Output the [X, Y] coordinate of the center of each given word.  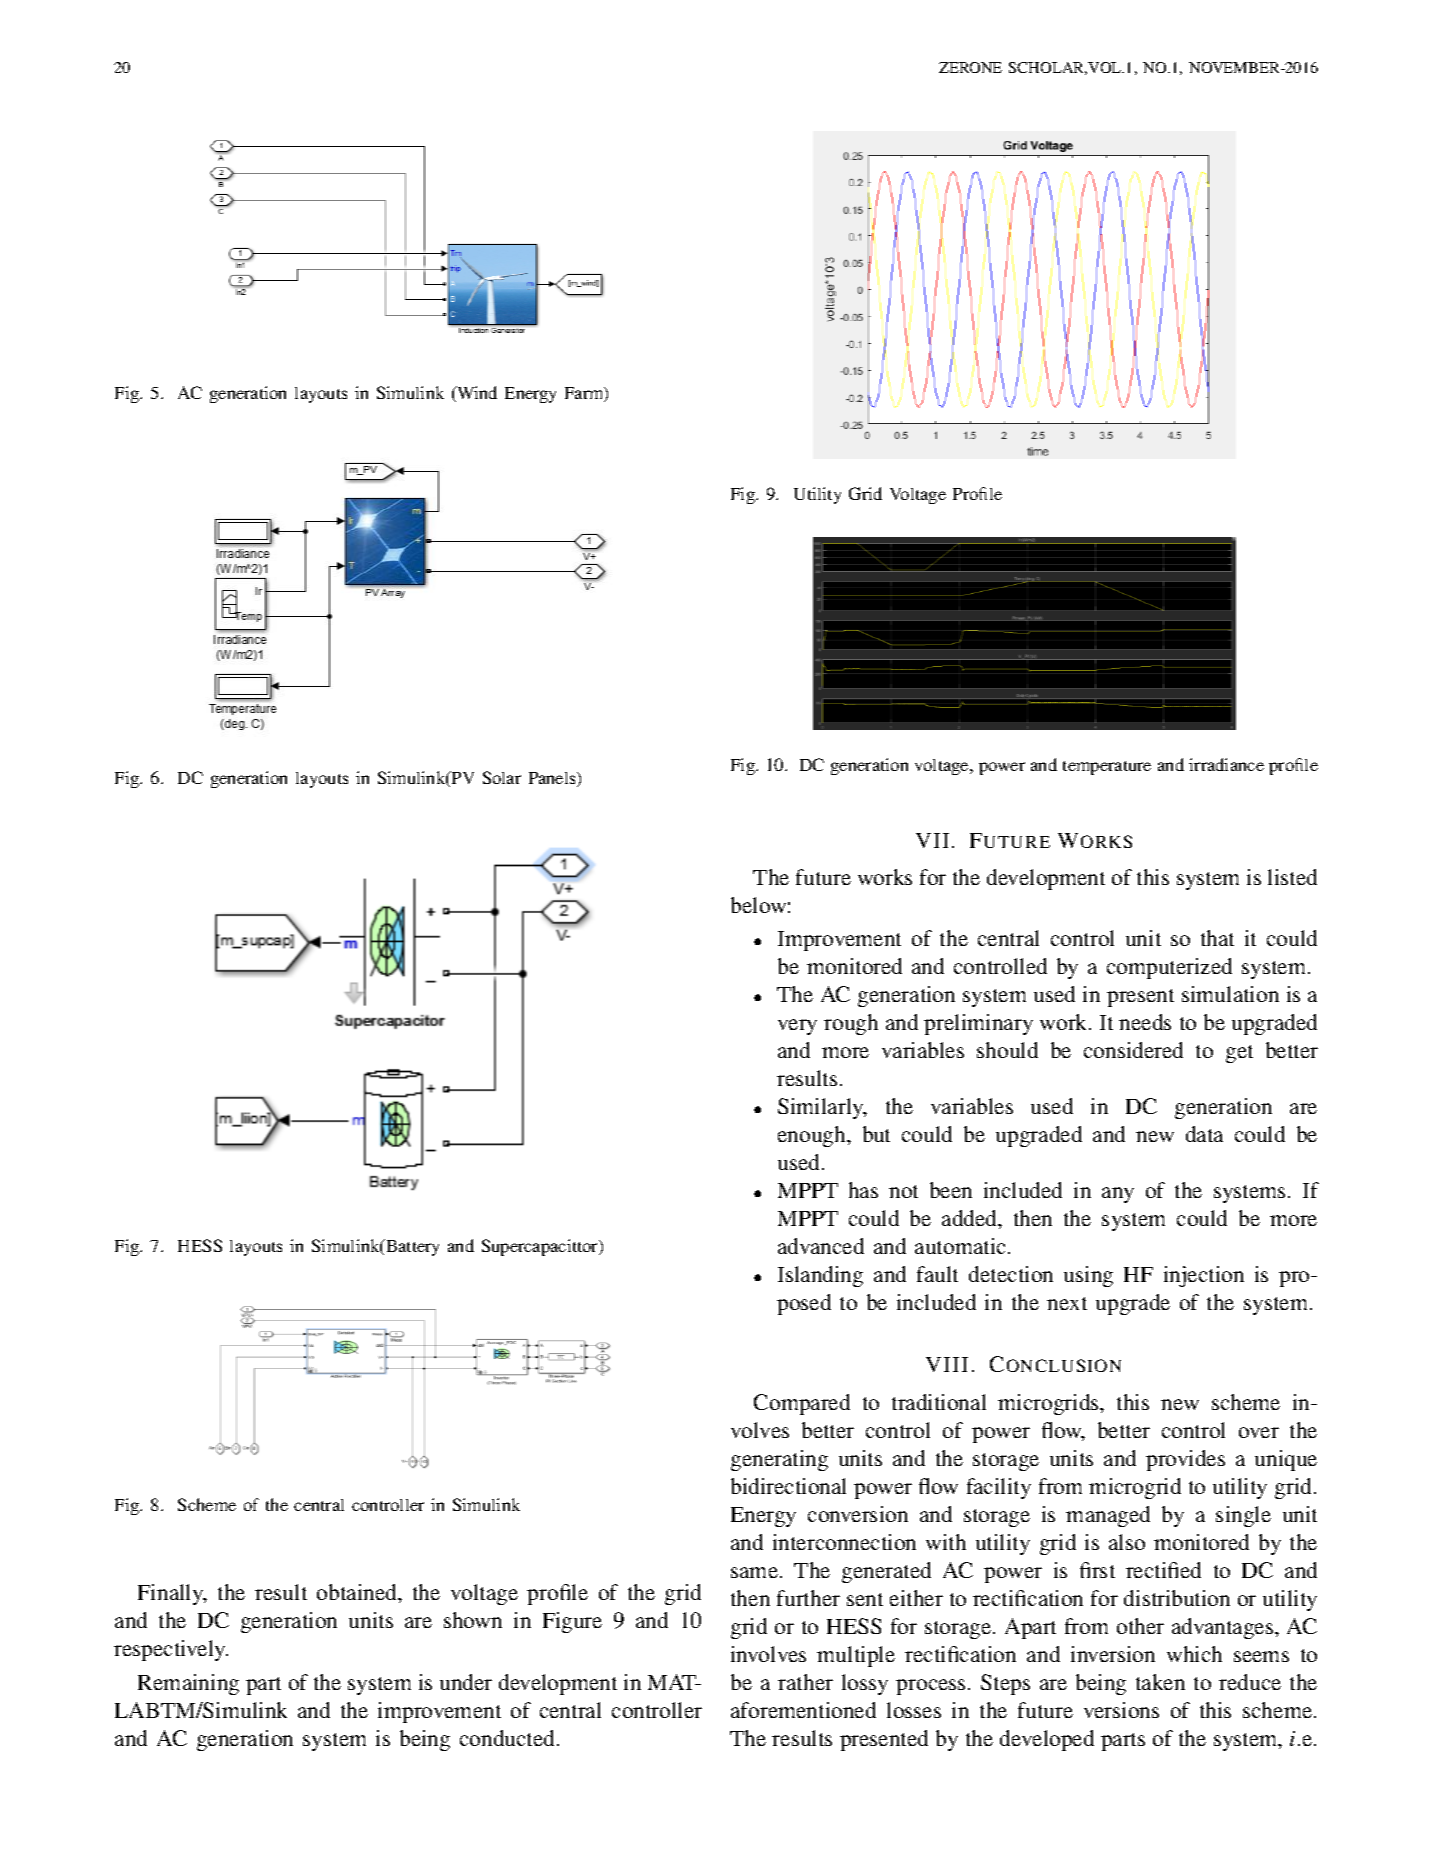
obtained [358, 1592]
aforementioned [803, 1710]
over [1259, 1432]
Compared [802, 1404]
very [797, 1027]
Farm [585, 394]
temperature [1107, 768]
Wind [476, 394]
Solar [502, 777]
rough [851, 1024]
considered [1133, 1050]
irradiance [1226, 764]
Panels [553, 779]
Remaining [188, 1684]
